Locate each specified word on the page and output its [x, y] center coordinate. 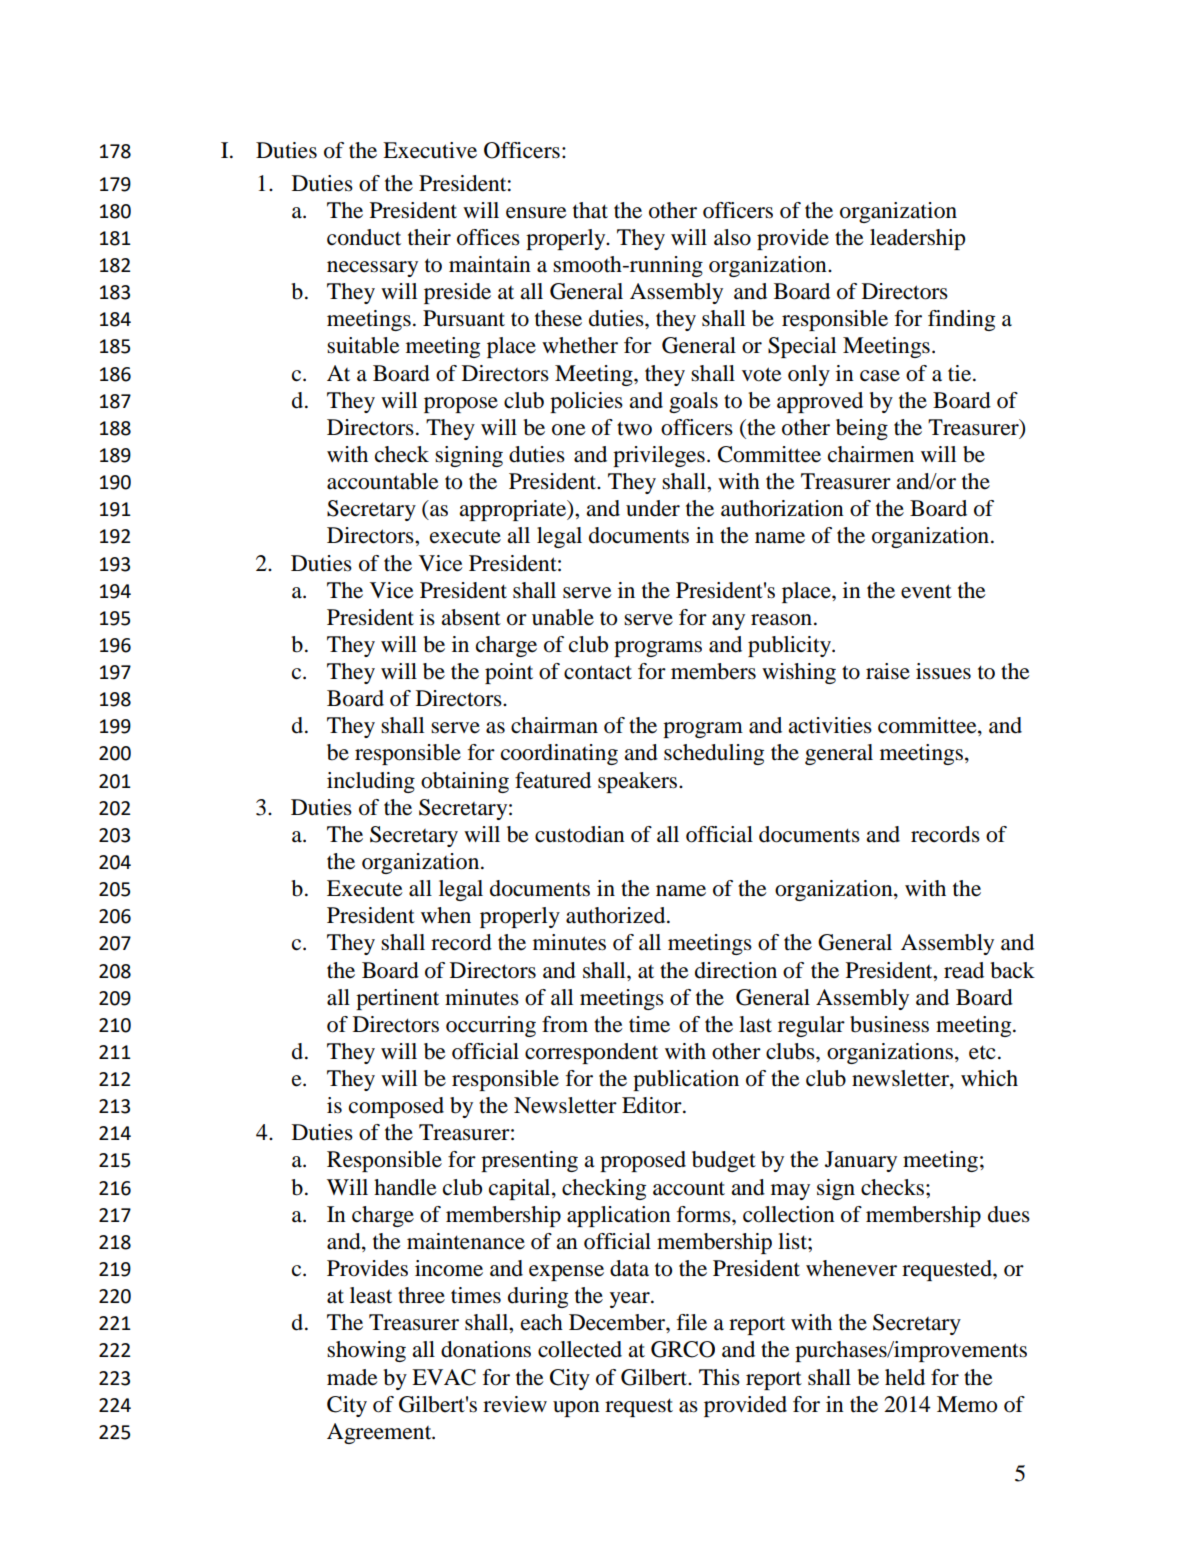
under [653, 508]
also [732, 237]
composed [396, 1107]
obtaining [465, 782]
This [719, 1377]
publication [686, 1080]
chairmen [871, 454]
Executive [430, 150]
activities [830, 725]
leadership [917, 239]
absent [471, 617]
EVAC [444, 1377]
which [989, 1078]
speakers [639, 782]
